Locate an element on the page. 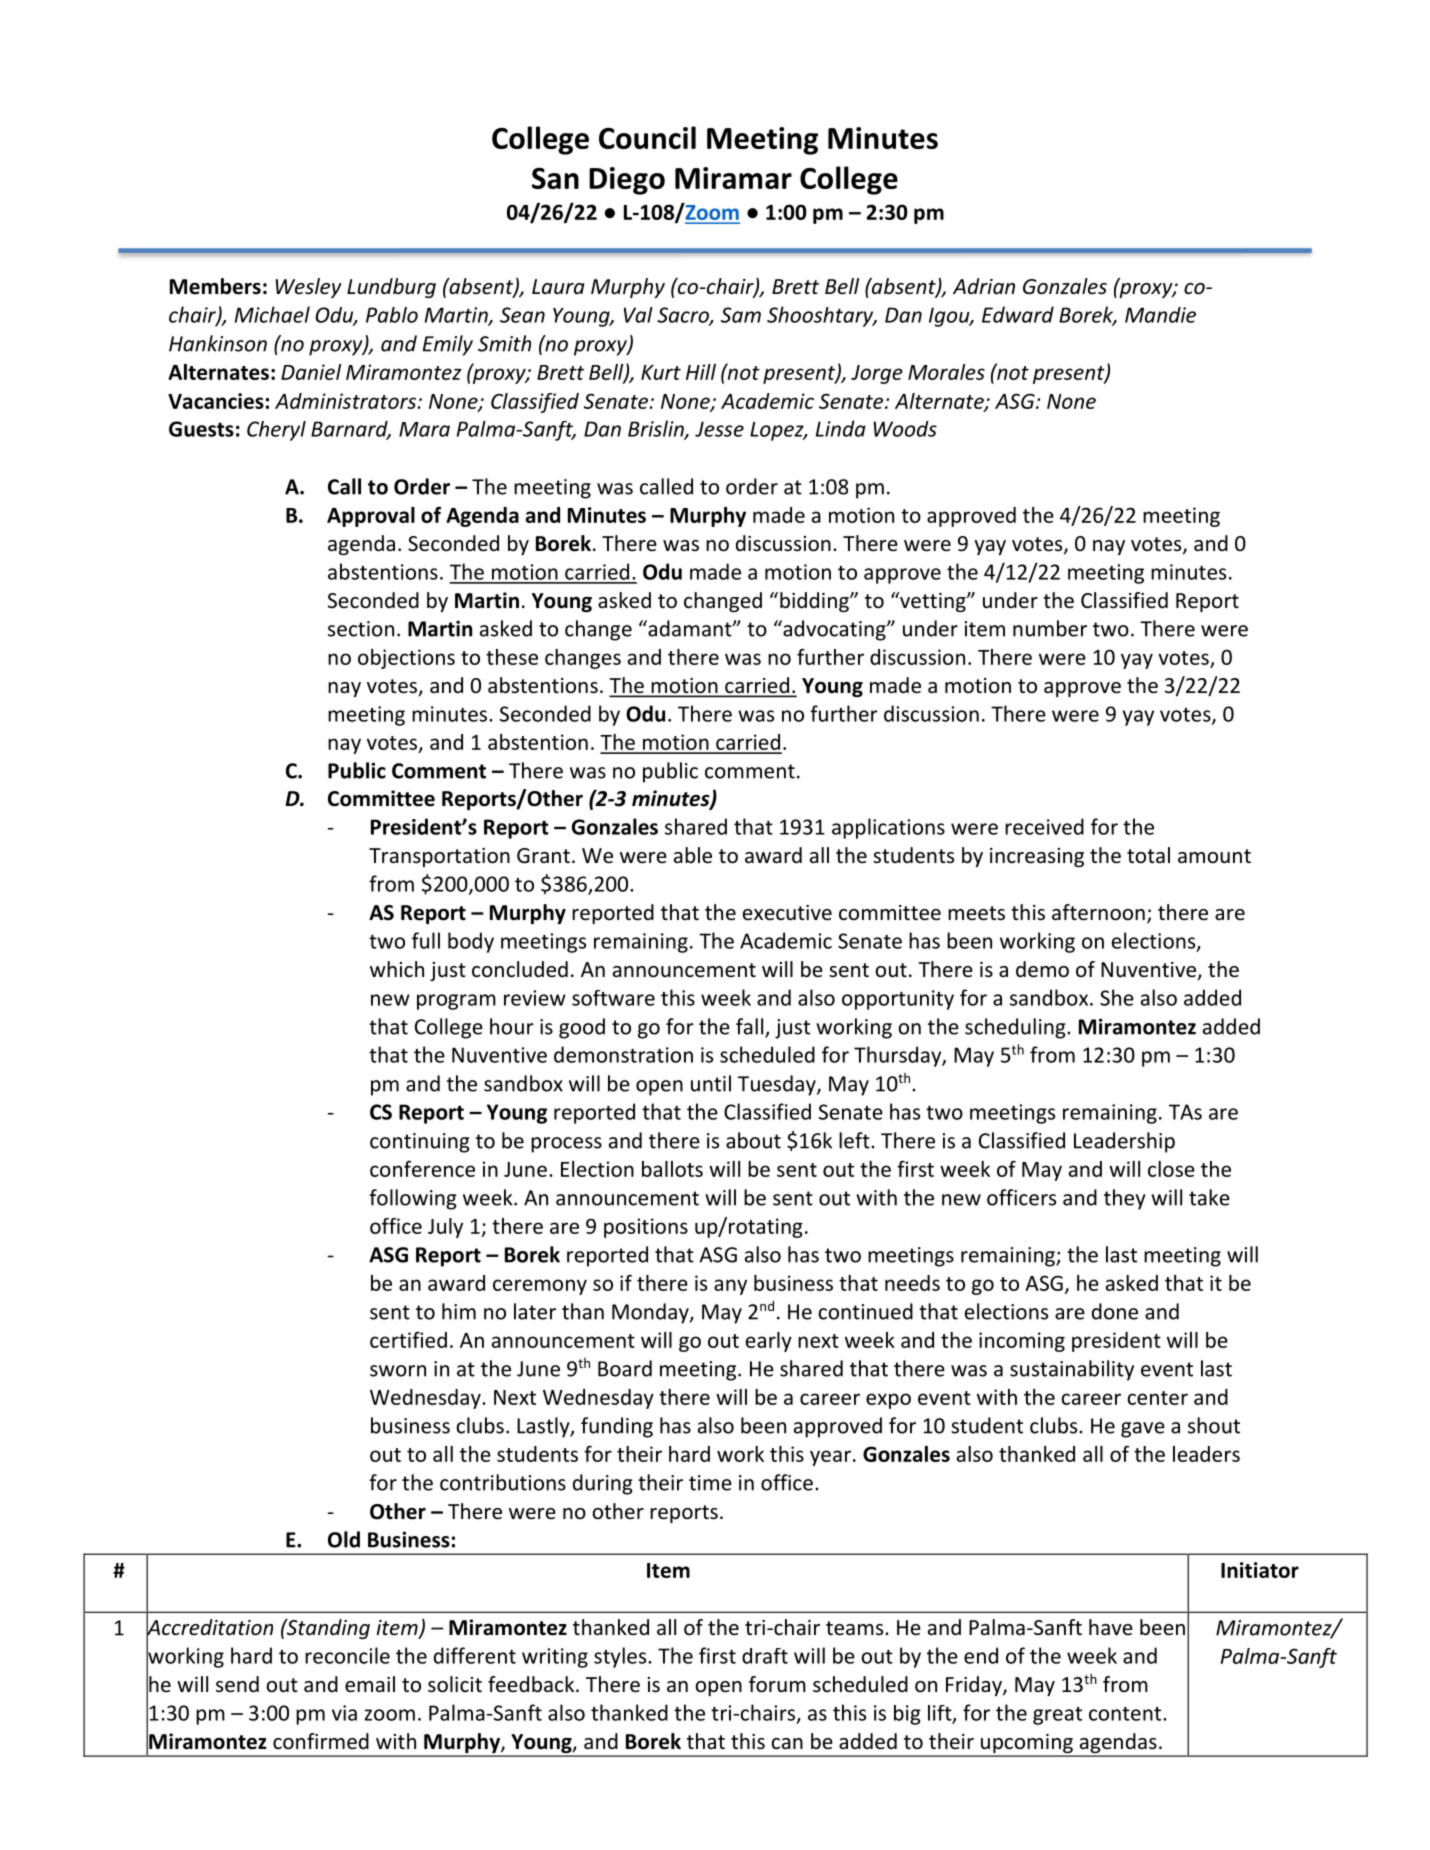  which is located at coordinates (397, 969).
